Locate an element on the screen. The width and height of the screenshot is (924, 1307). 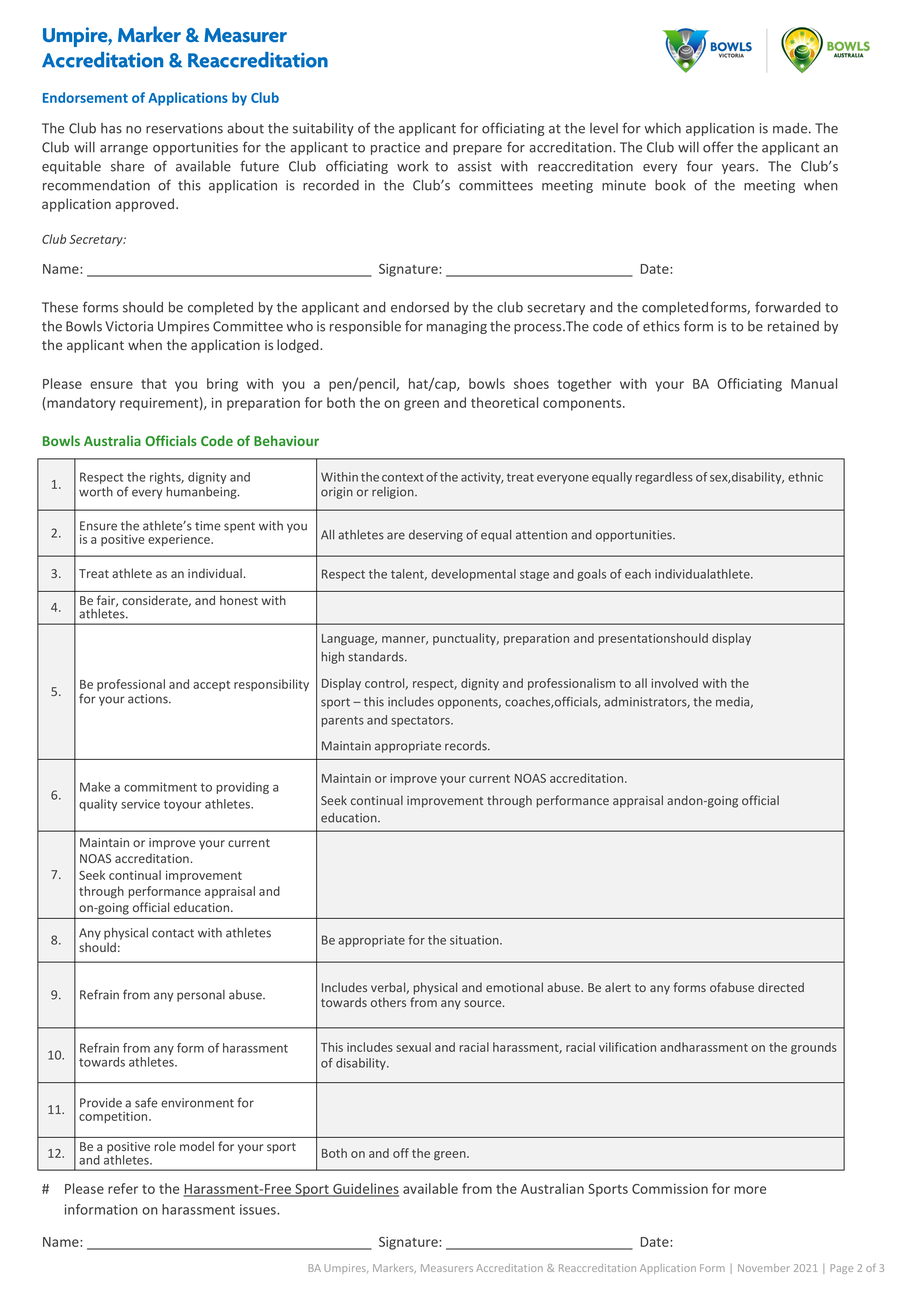
spectators is located at coordinates (421, 721).
